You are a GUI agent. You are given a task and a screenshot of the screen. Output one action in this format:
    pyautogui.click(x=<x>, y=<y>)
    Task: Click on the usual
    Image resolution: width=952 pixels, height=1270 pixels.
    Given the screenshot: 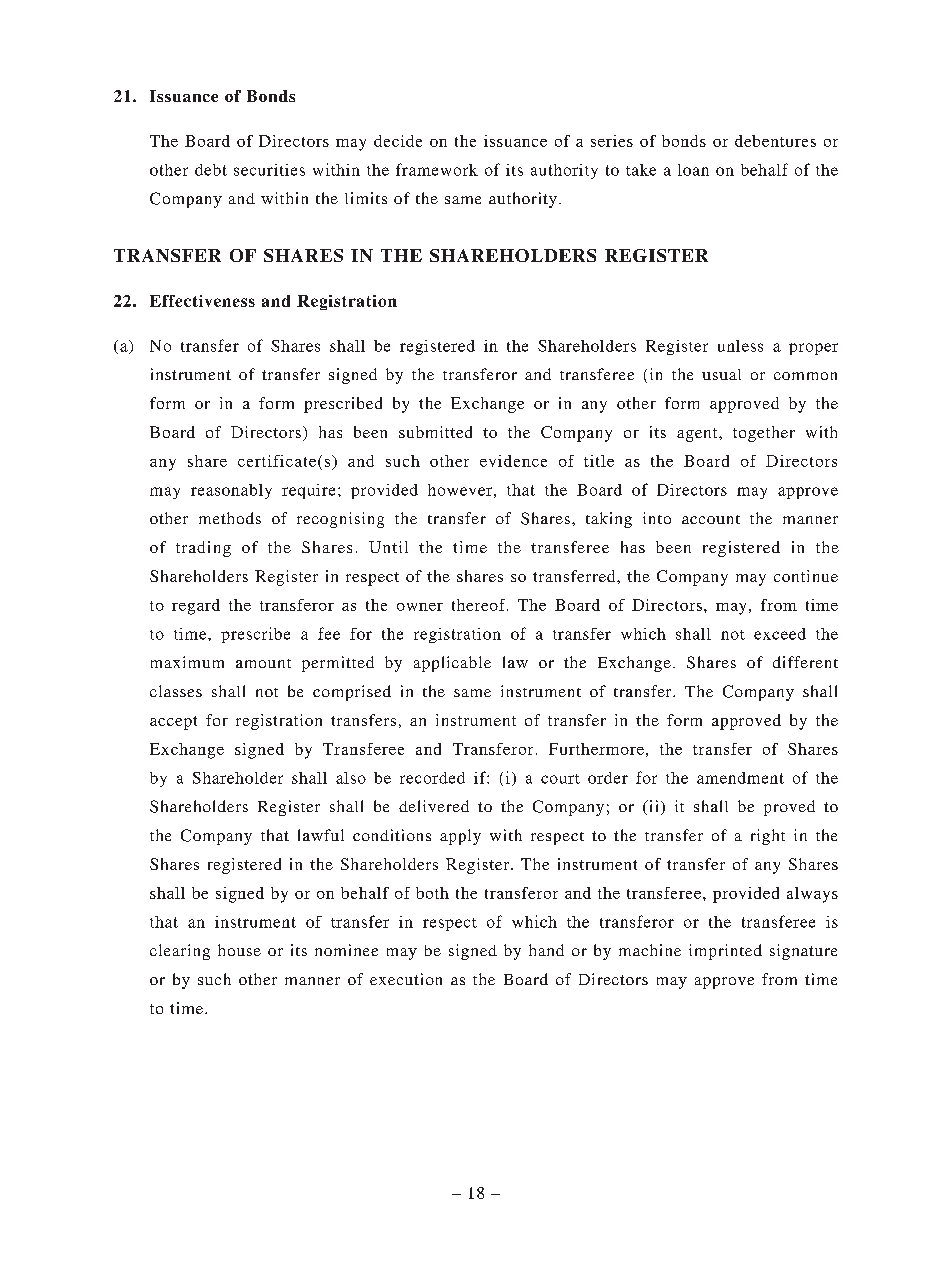 What is the action you would take?
    pyautogui.click(x=721, y=374)
